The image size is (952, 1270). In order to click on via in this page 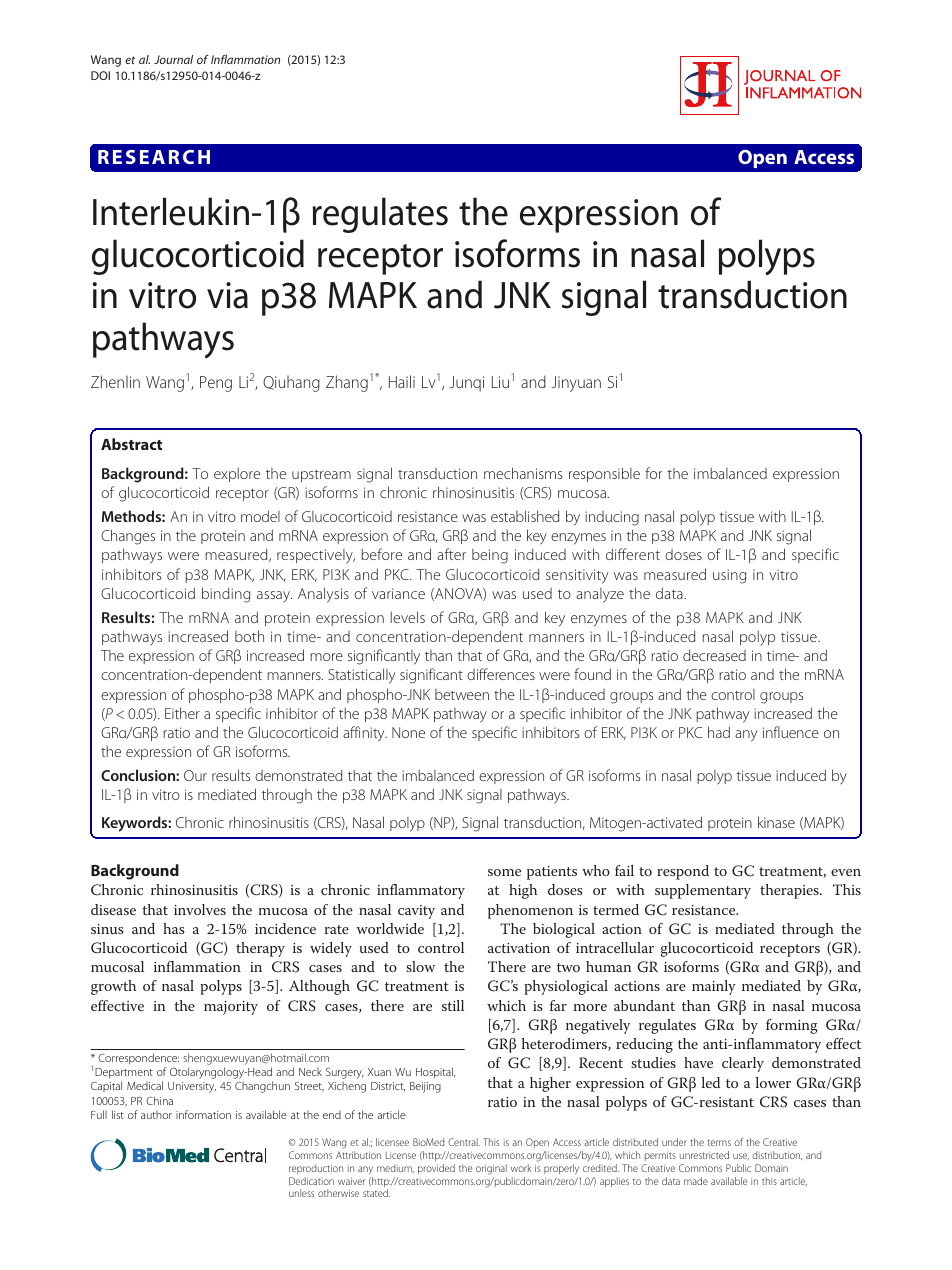, I will do `click(227, 295)`.
